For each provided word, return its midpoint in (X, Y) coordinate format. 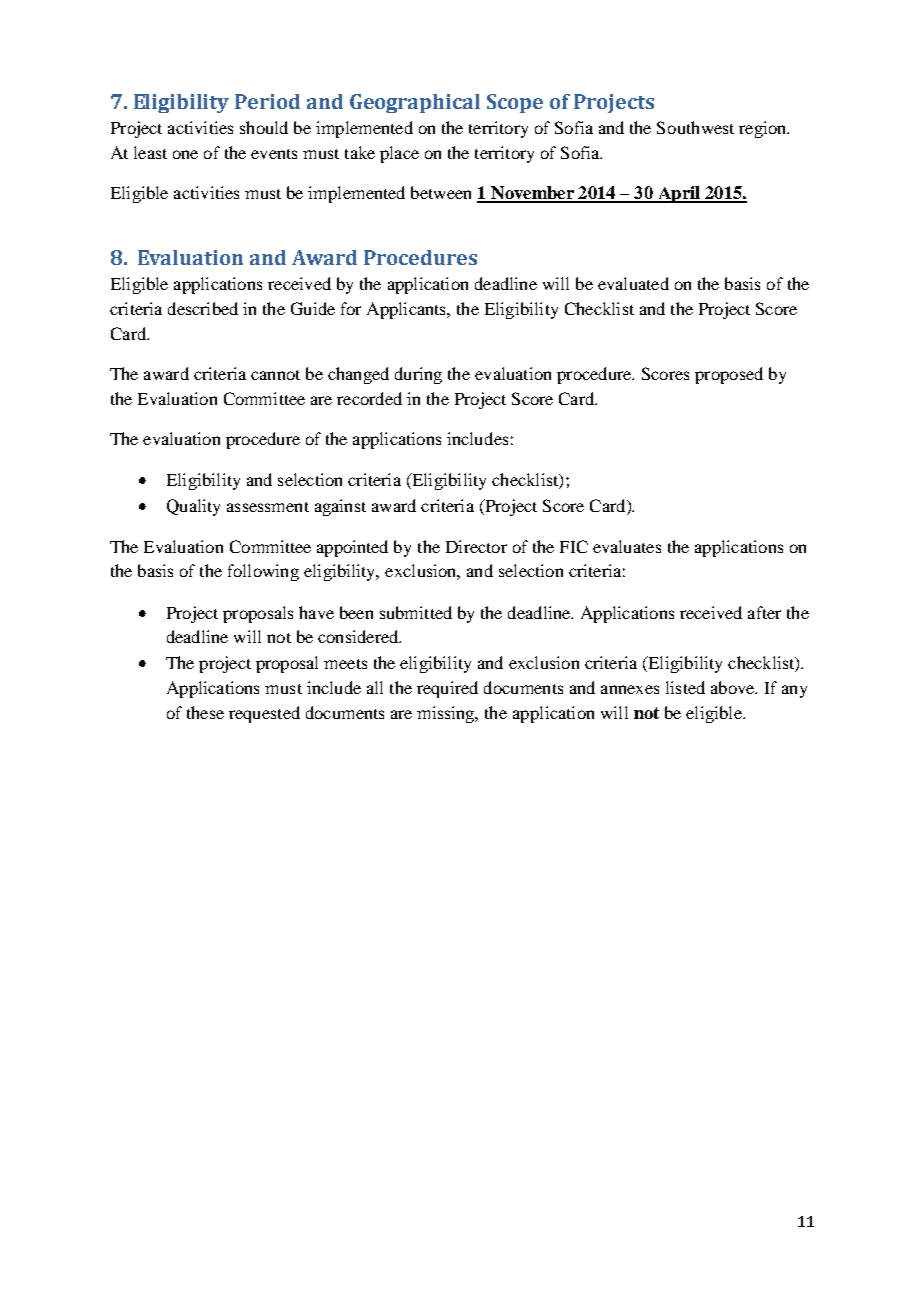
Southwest (695, 127)
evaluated (633, 283)
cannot (275, 375)
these (205, 712)
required (447, 689)
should (264, 127)
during (418, 375)
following (263, 572)
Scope (515, 103)
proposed (729, 375)
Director (476, 546)
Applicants (408, 310)
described (203, 308)
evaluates (627, 546)
